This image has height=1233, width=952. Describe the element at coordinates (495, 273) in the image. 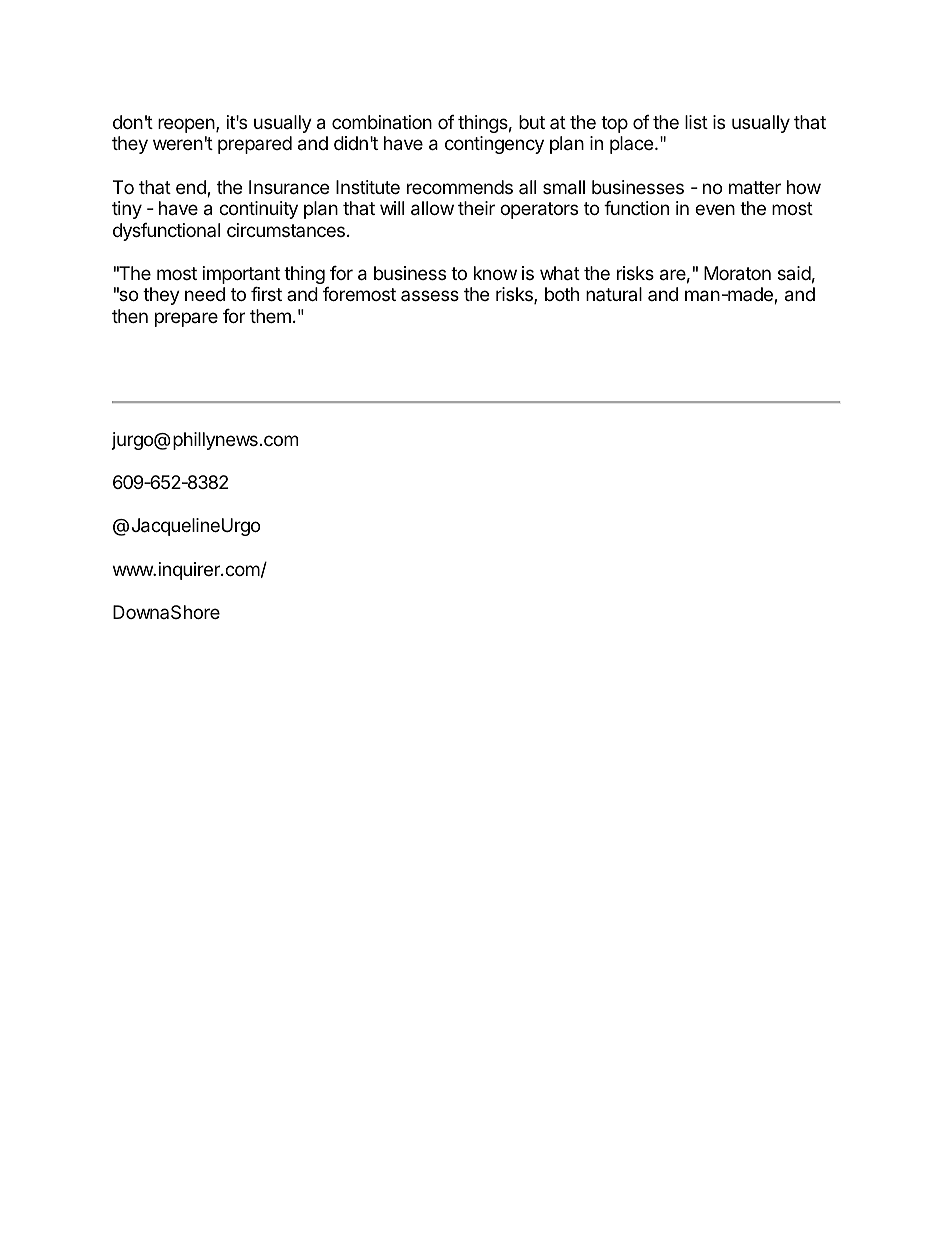

I see `know` at that location.
